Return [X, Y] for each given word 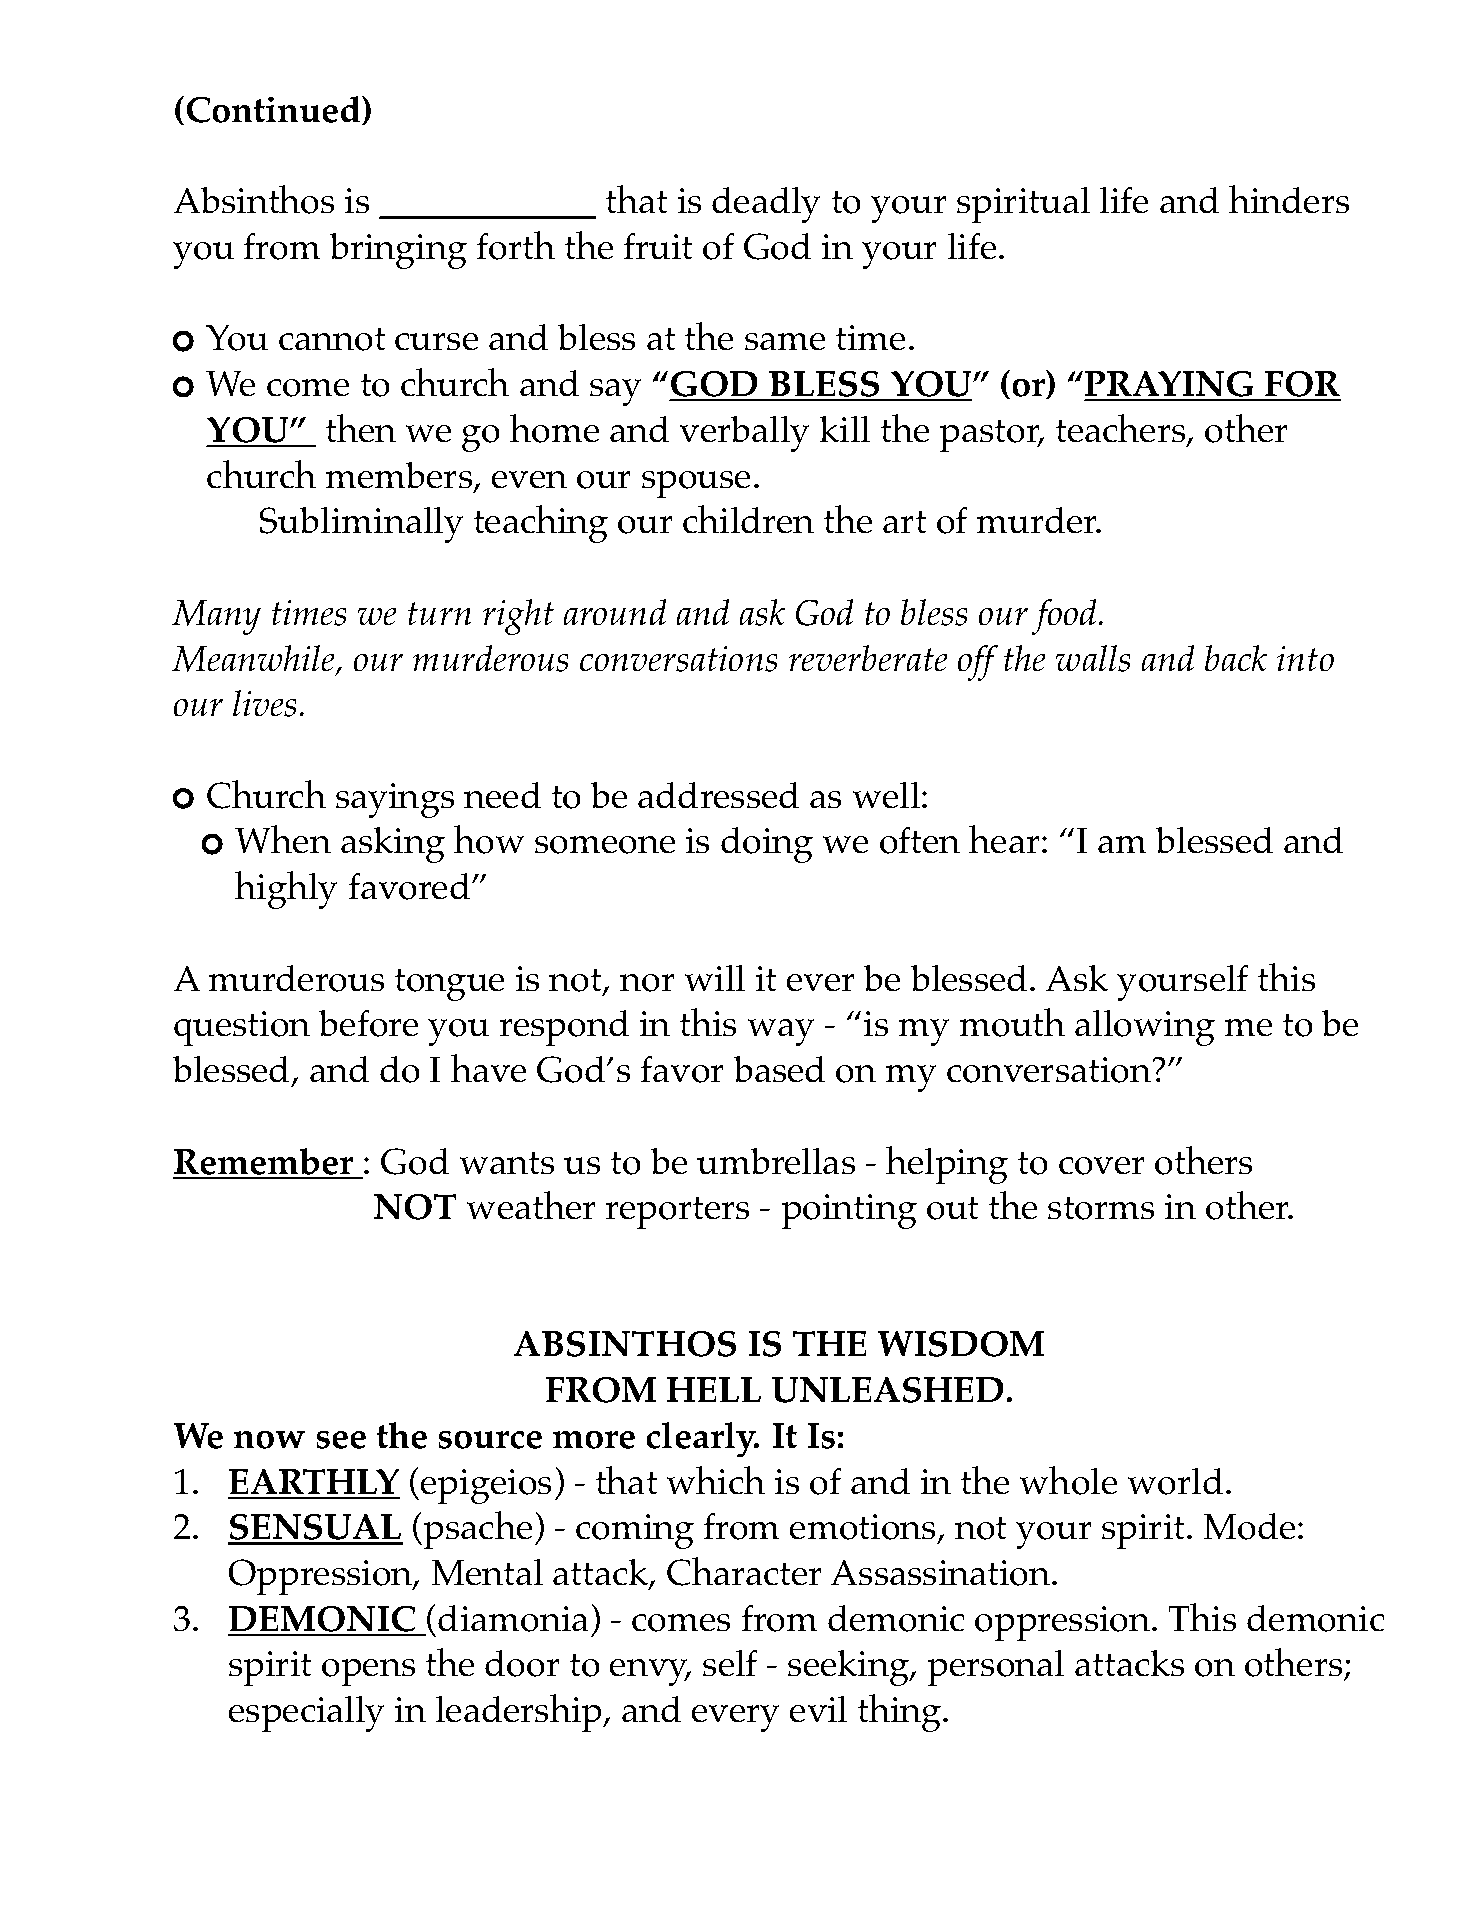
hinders [1289, 199]
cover [1101, 1166]
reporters [677, 1213]
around [615, 612]
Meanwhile [255, 659]
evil [818, 1709]
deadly [766, 205]
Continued [275, 110]
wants [507, 1163]
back [1236, 658]
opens [368, 1672]
